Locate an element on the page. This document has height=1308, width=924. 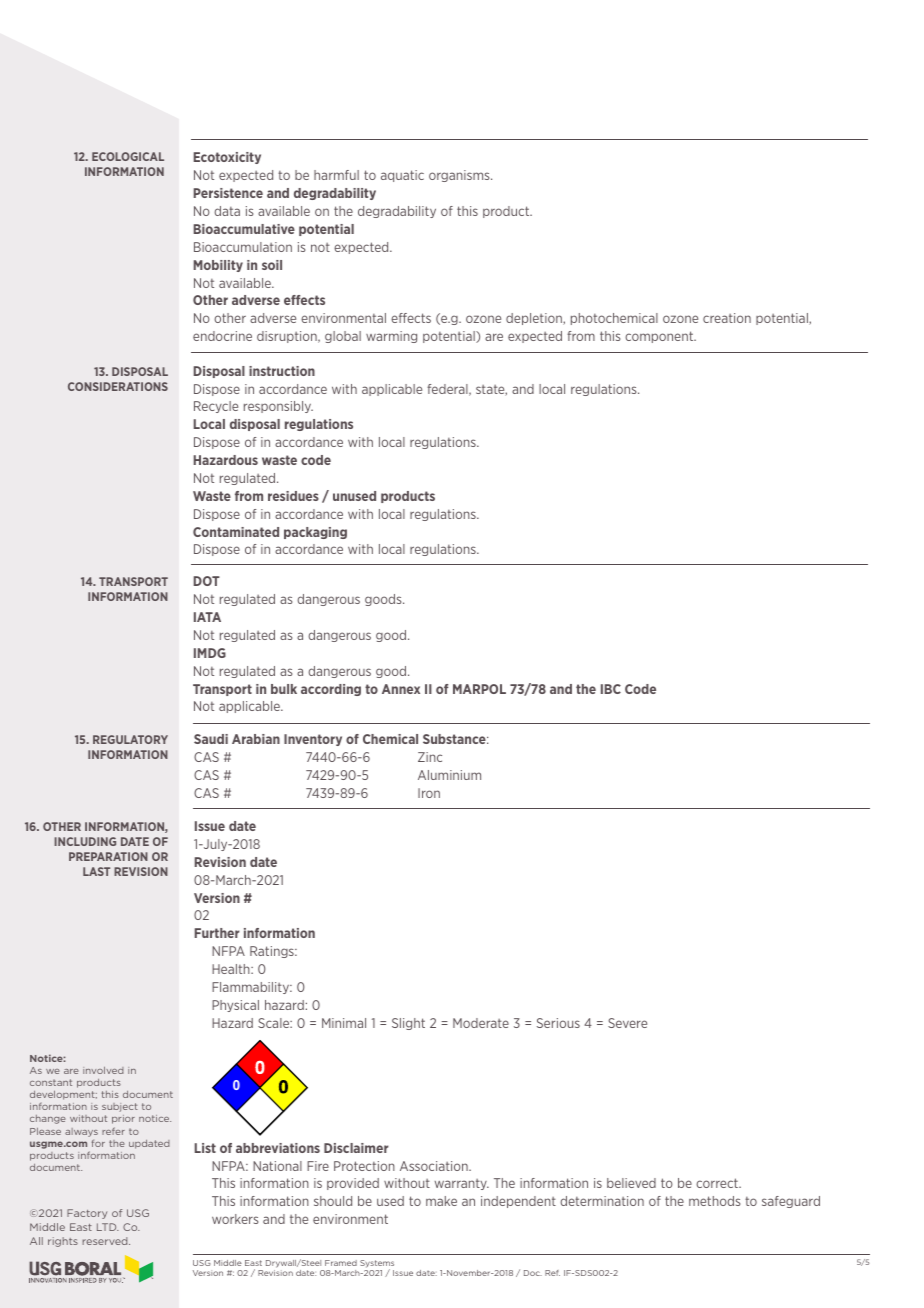
DOT is located at coordinates (207, 581).
